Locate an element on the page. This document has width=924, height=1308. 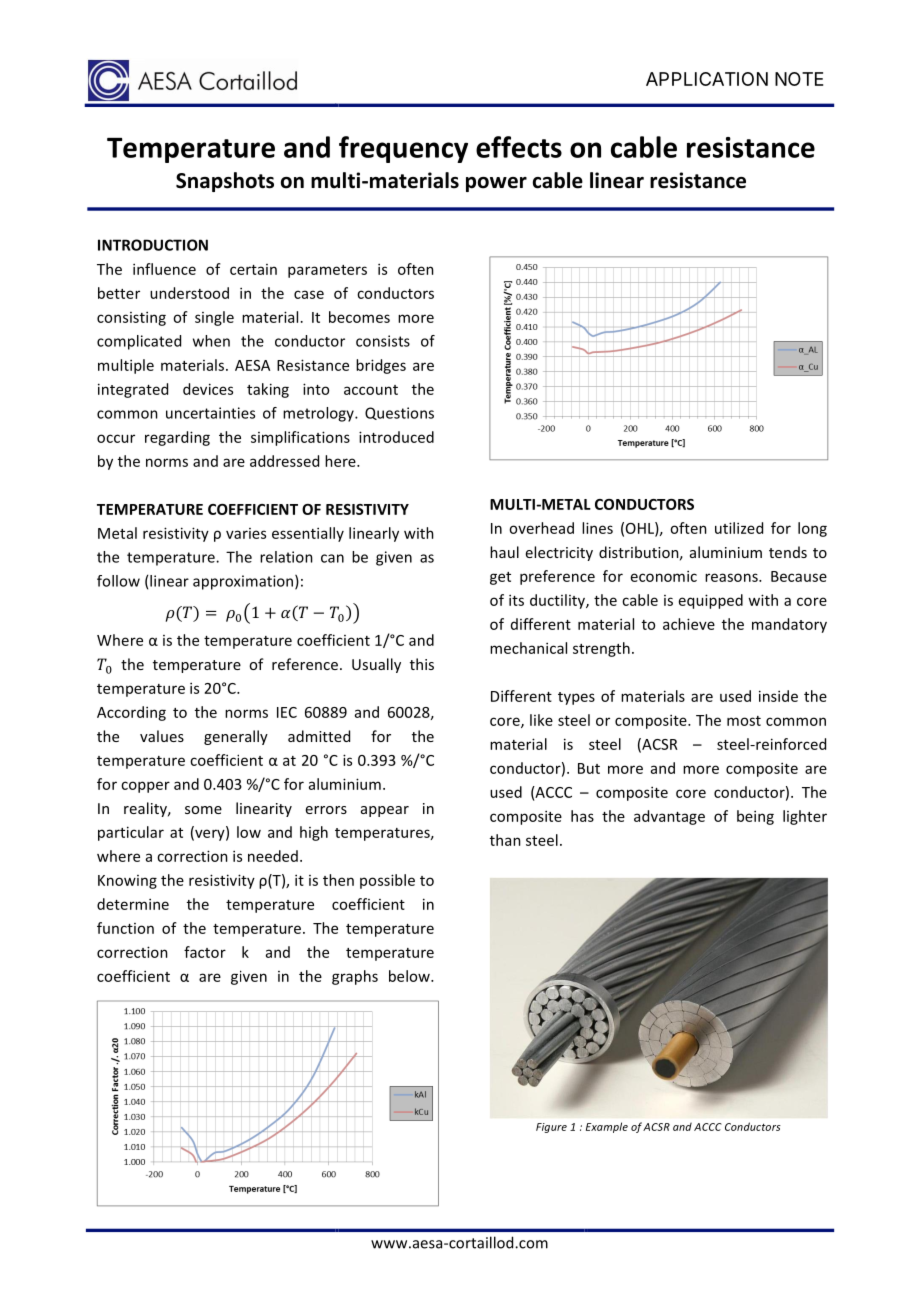
equipped is located at coordinates (711, 601).
